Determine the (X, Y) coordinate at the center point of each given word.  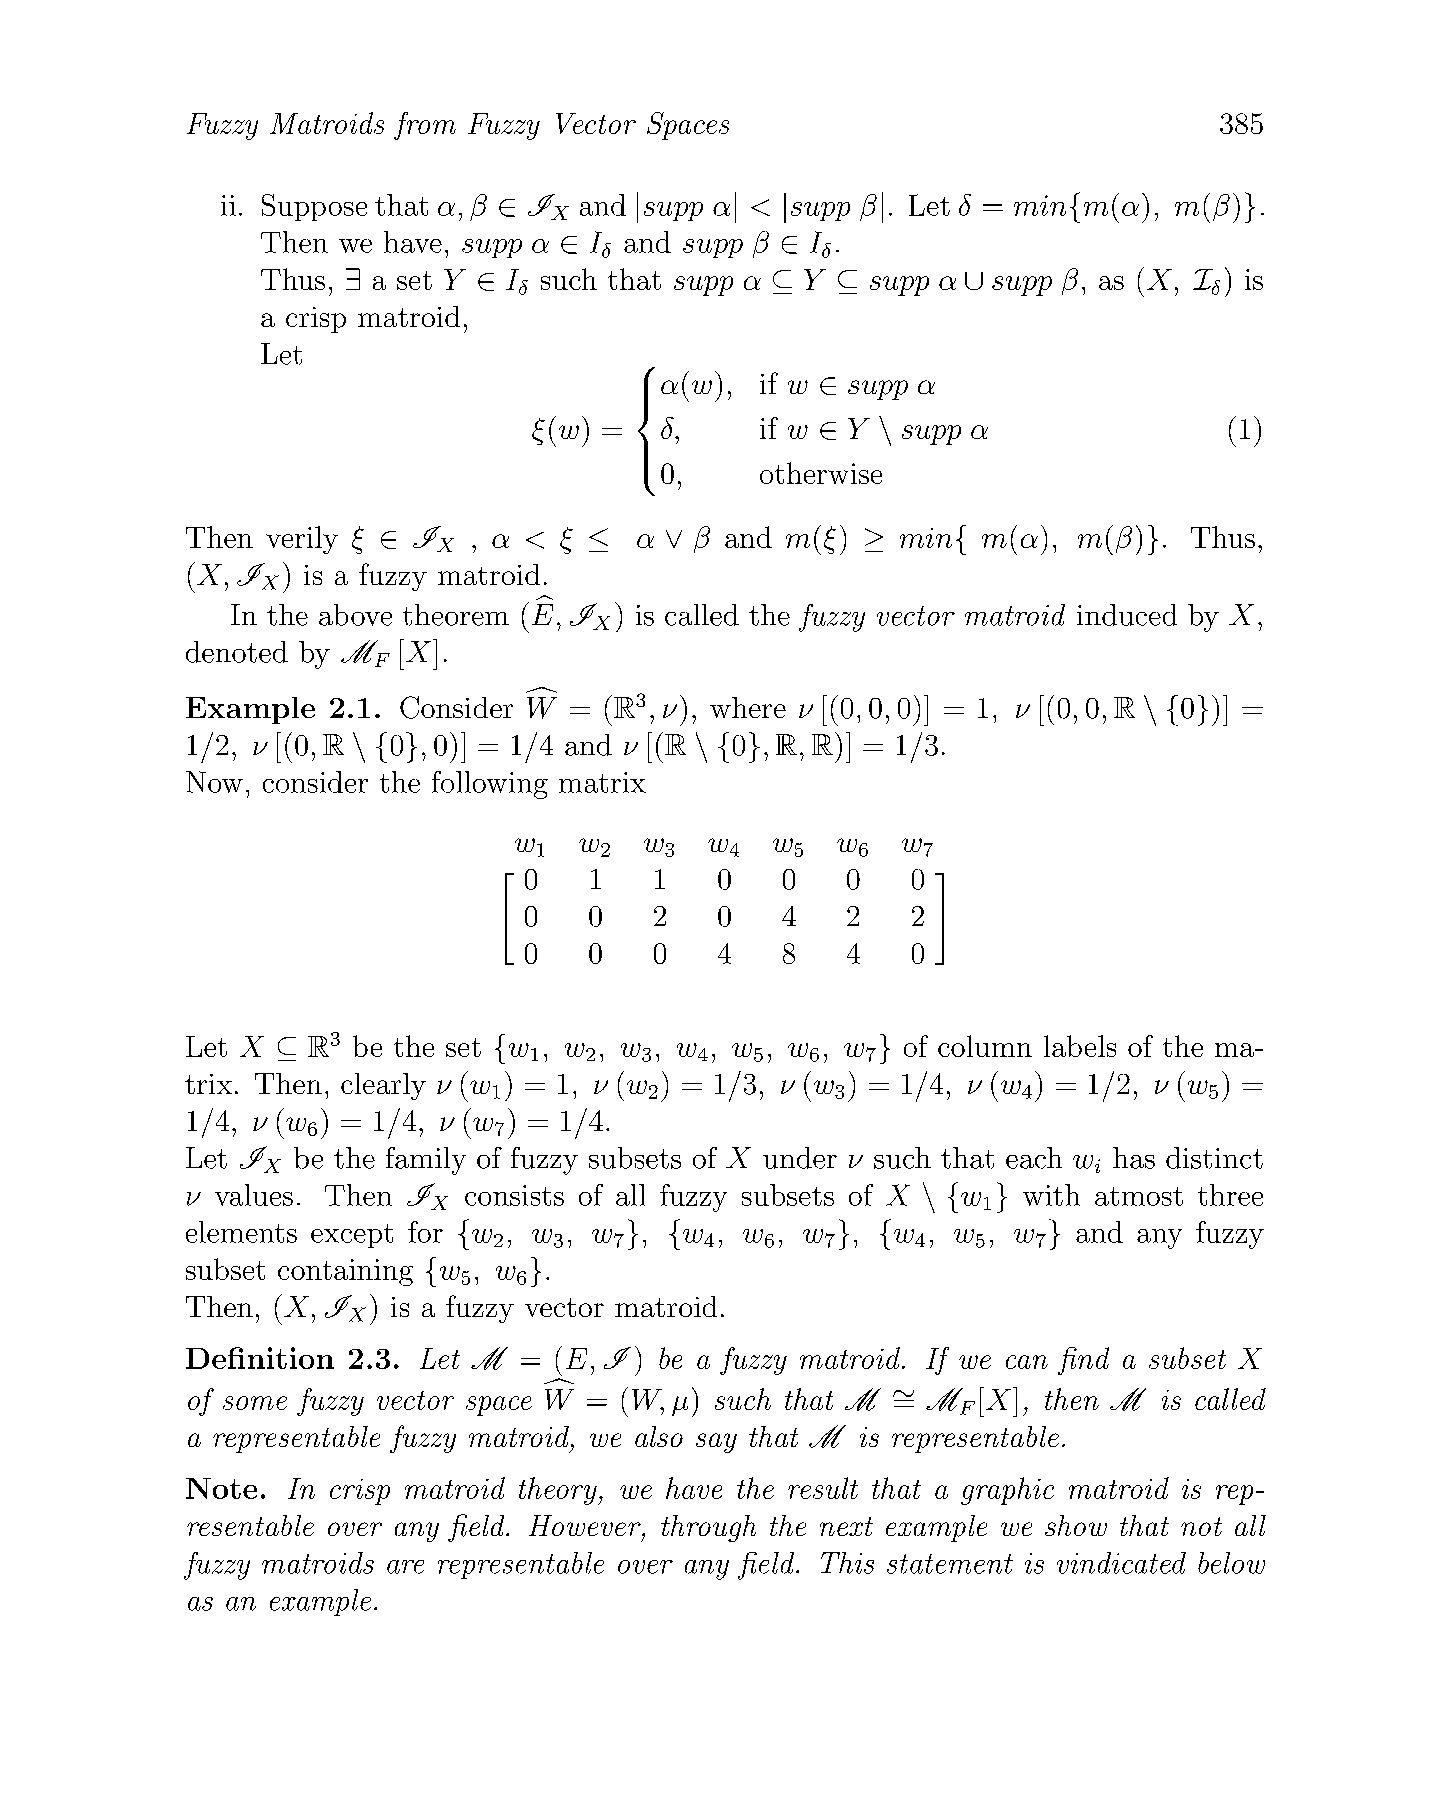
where (748, 707)
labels (1080, 1046)
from (425, 126)
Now (214, 782)
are (405, 1567)
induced (1127, 615)
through (708, 1528)
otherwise (821, 473)
